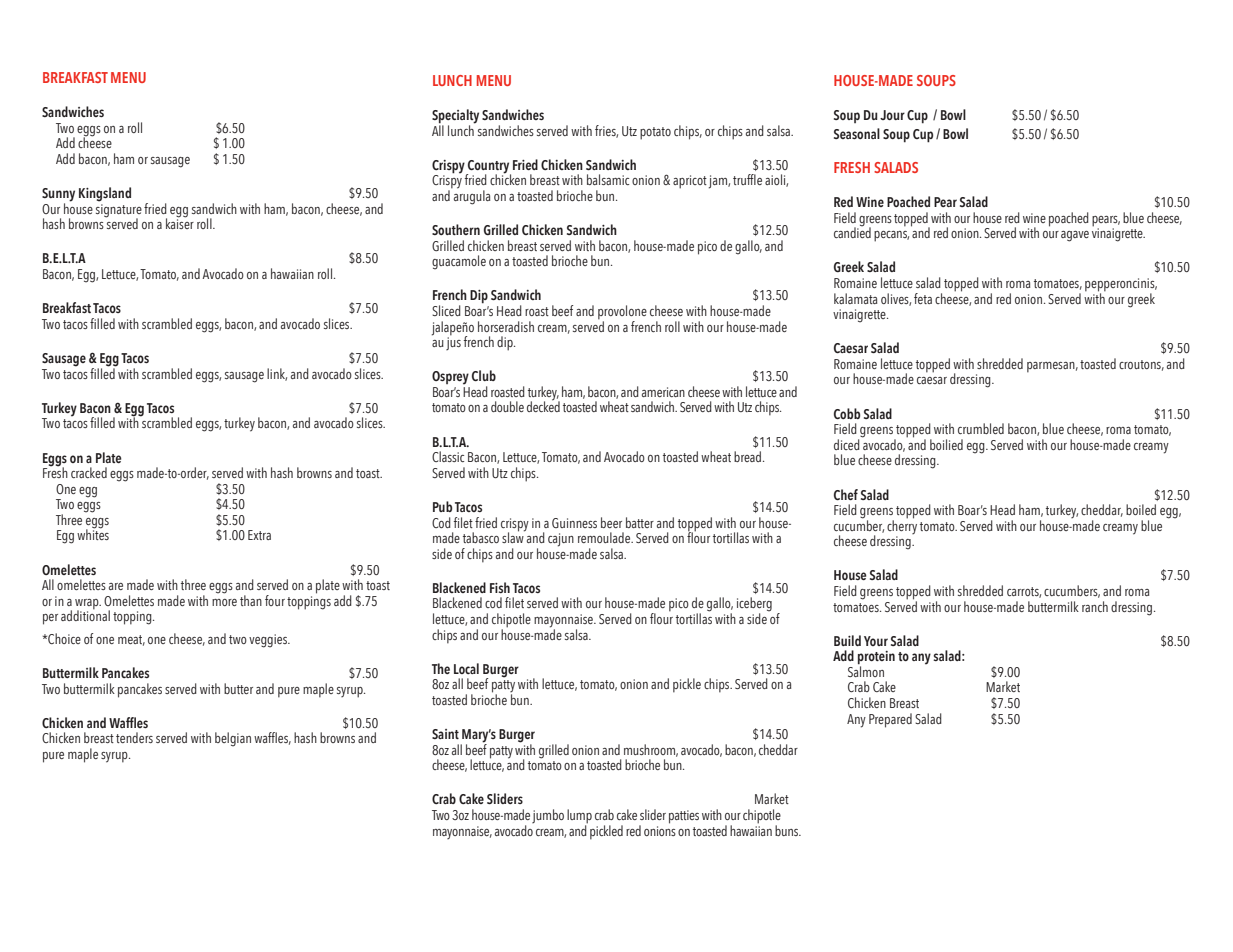 This screenshot has height=952, width=1233. I want to click on Sunny, so click(58, 196).
